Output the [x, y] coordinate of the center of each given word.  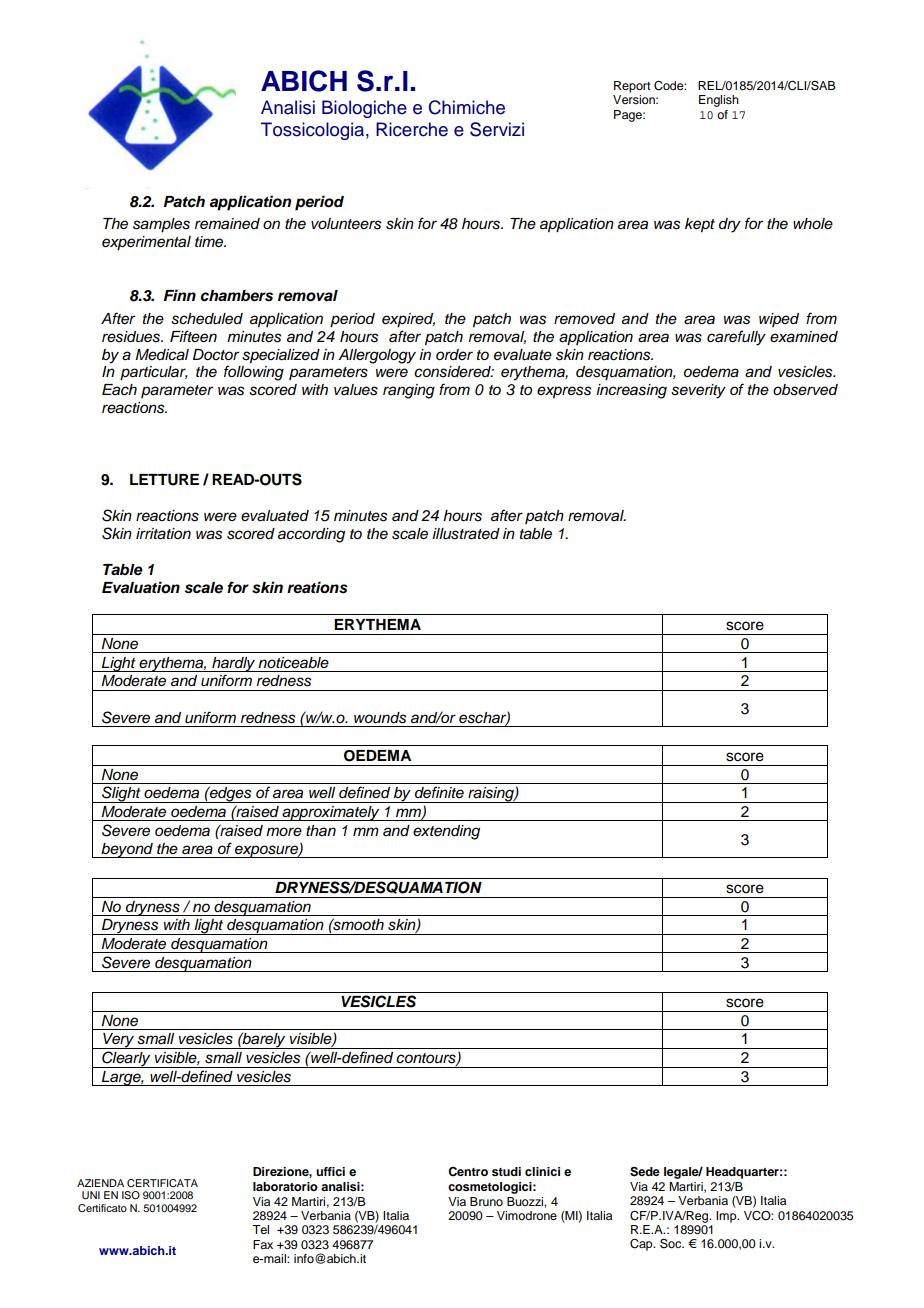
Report [632, 87]
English [719, 101]
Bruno [486, 1201]
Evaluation [141, 587]
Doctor [216, 354]
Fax [263, 1244]
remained [227, 224]
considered [454, 372]
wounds [380, 718]
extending [446, 832]
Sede [645, 1172]
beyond [127, 850]
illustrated [466, 534]
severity [698, 391]
